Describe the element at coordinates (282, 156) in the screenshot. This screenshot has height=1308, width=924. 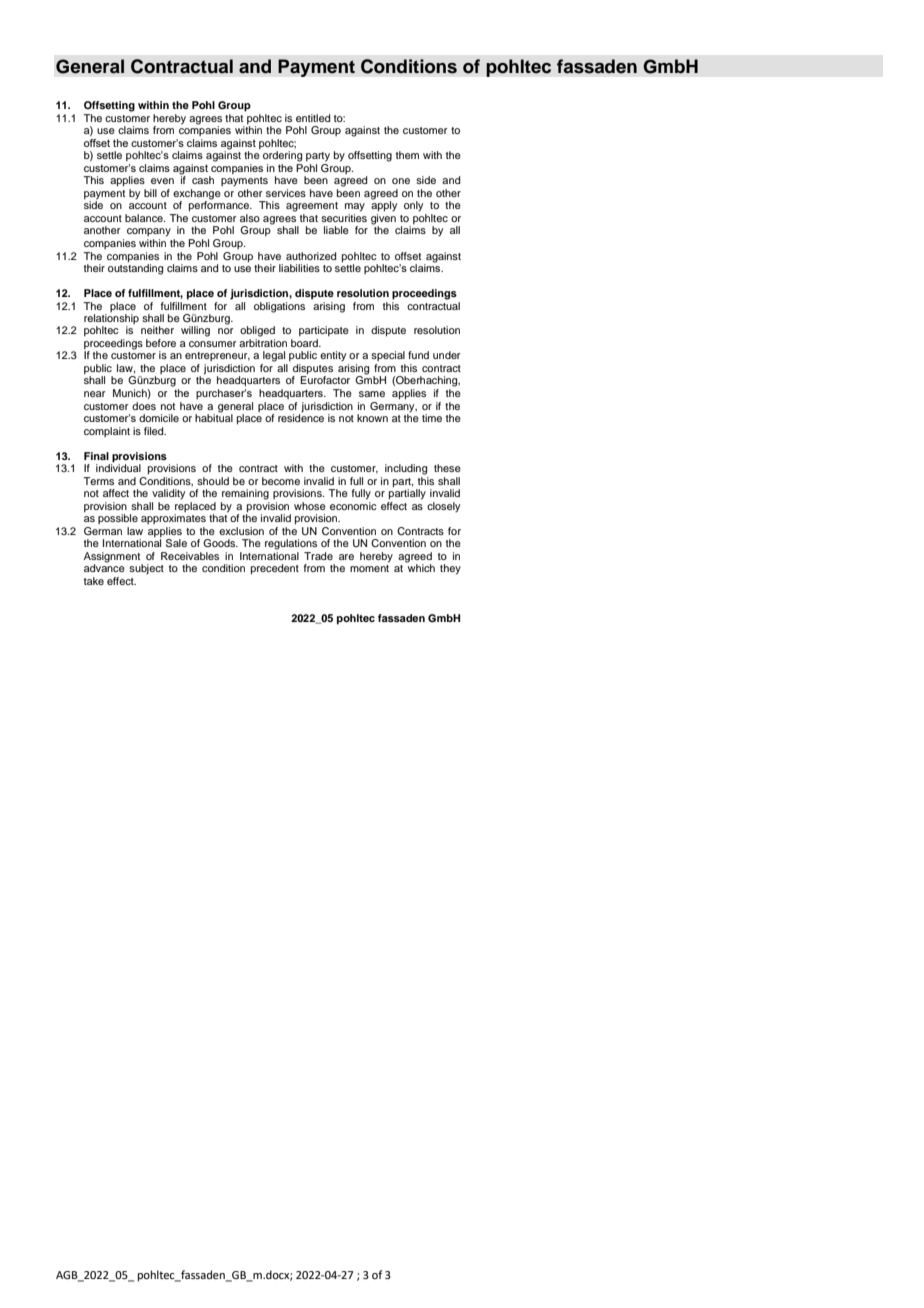
I see `ordering` at that location.
